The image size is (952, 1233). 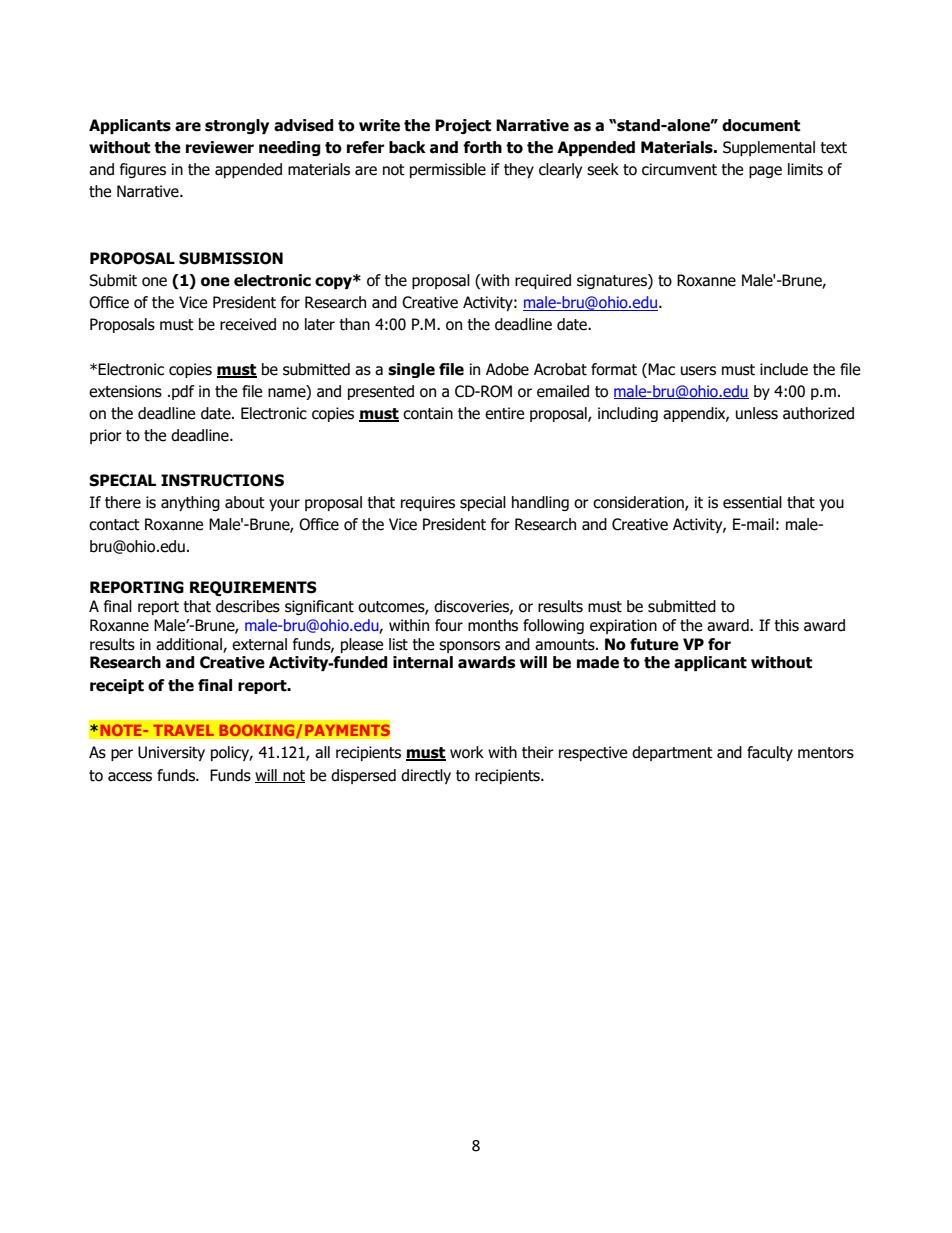 What do you see at coordinates (467, 752) in the screenshot?
I see `work` at bounding box center [467, 752].
